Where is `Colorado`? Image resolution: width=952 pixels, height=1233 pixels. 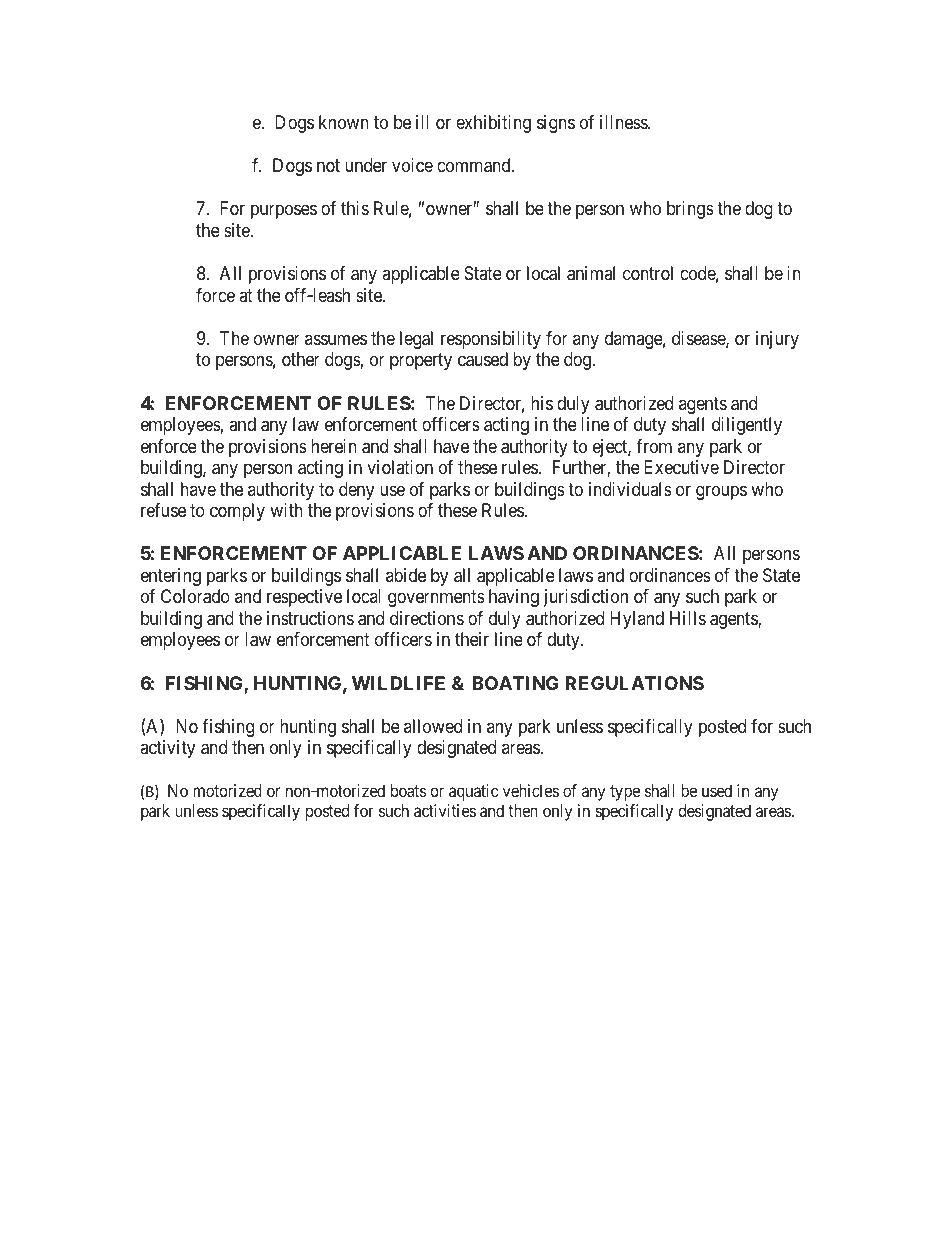
Colorado is located at coordinates (195, 596).
